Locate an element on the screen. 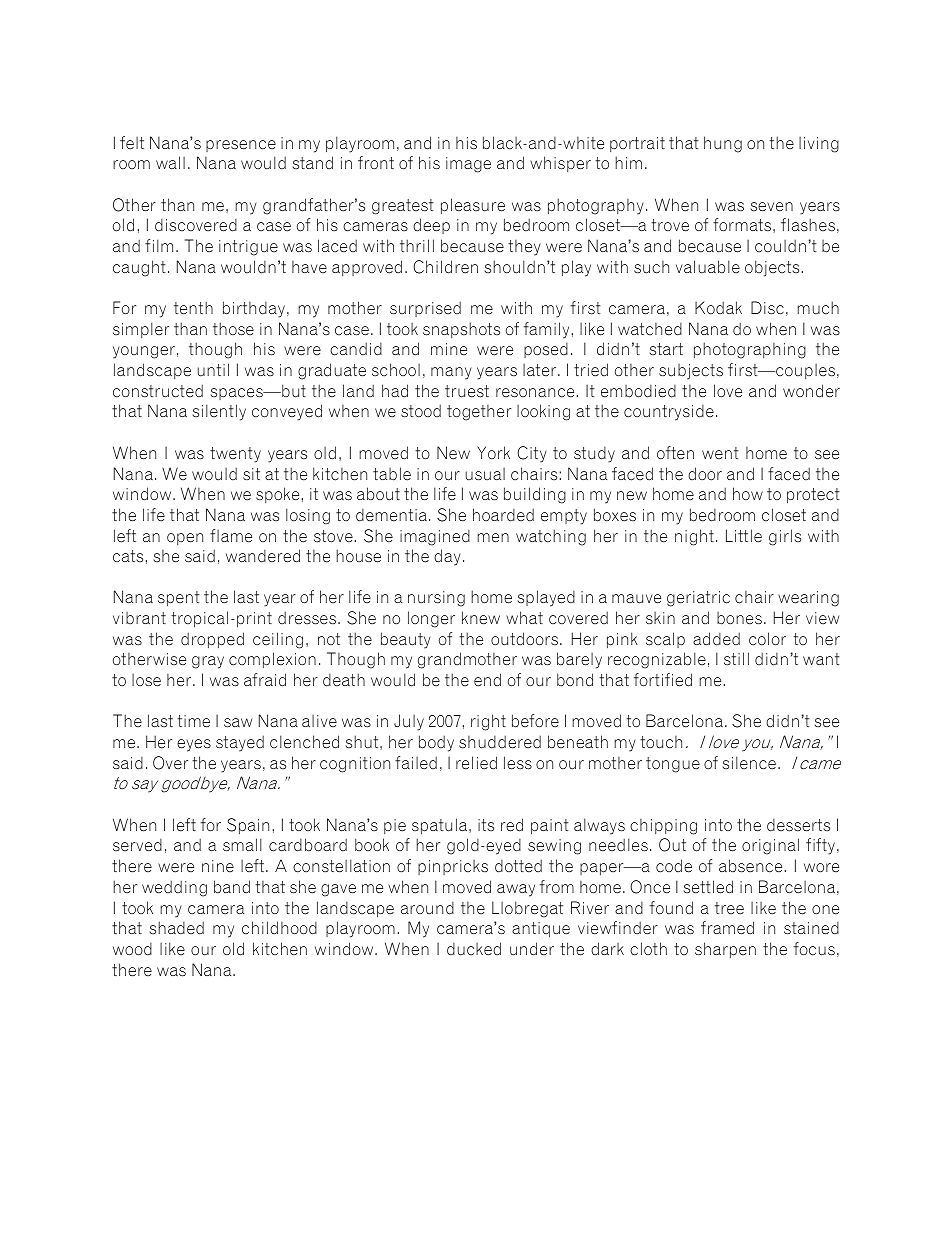 This screenshot has width=952, height=1233. gray is located at coordinates (208, 662).
